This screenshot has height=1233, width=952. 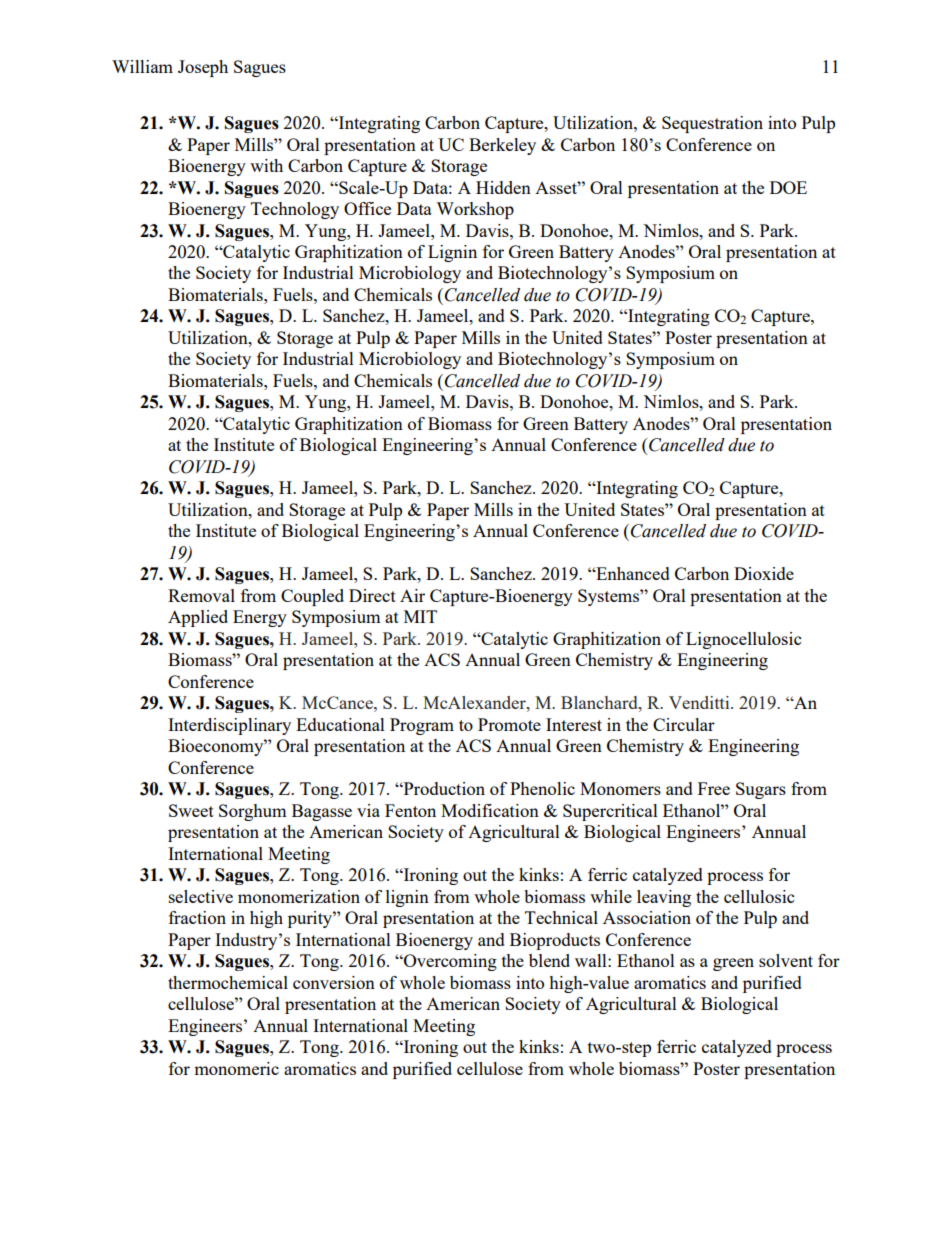 What do you see at coordinates (203, 68) in the screenshot?
I see `Joseph` at bounding box center [203, 68].
